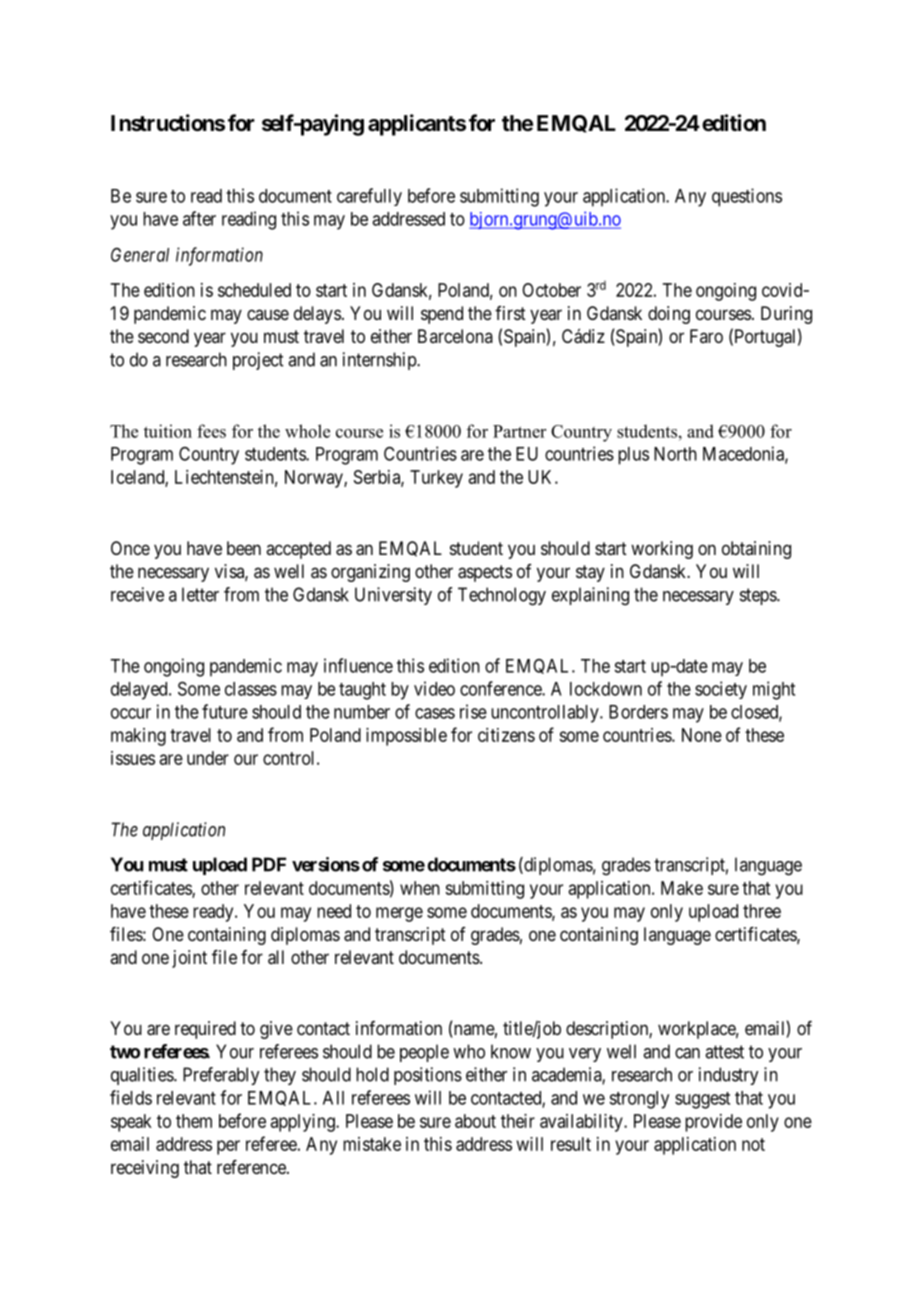 This document has width=924, height=1308. What do you see at coordinates (485, 573) in the document?
I see `aspects` at bounding box center [485, 573].
